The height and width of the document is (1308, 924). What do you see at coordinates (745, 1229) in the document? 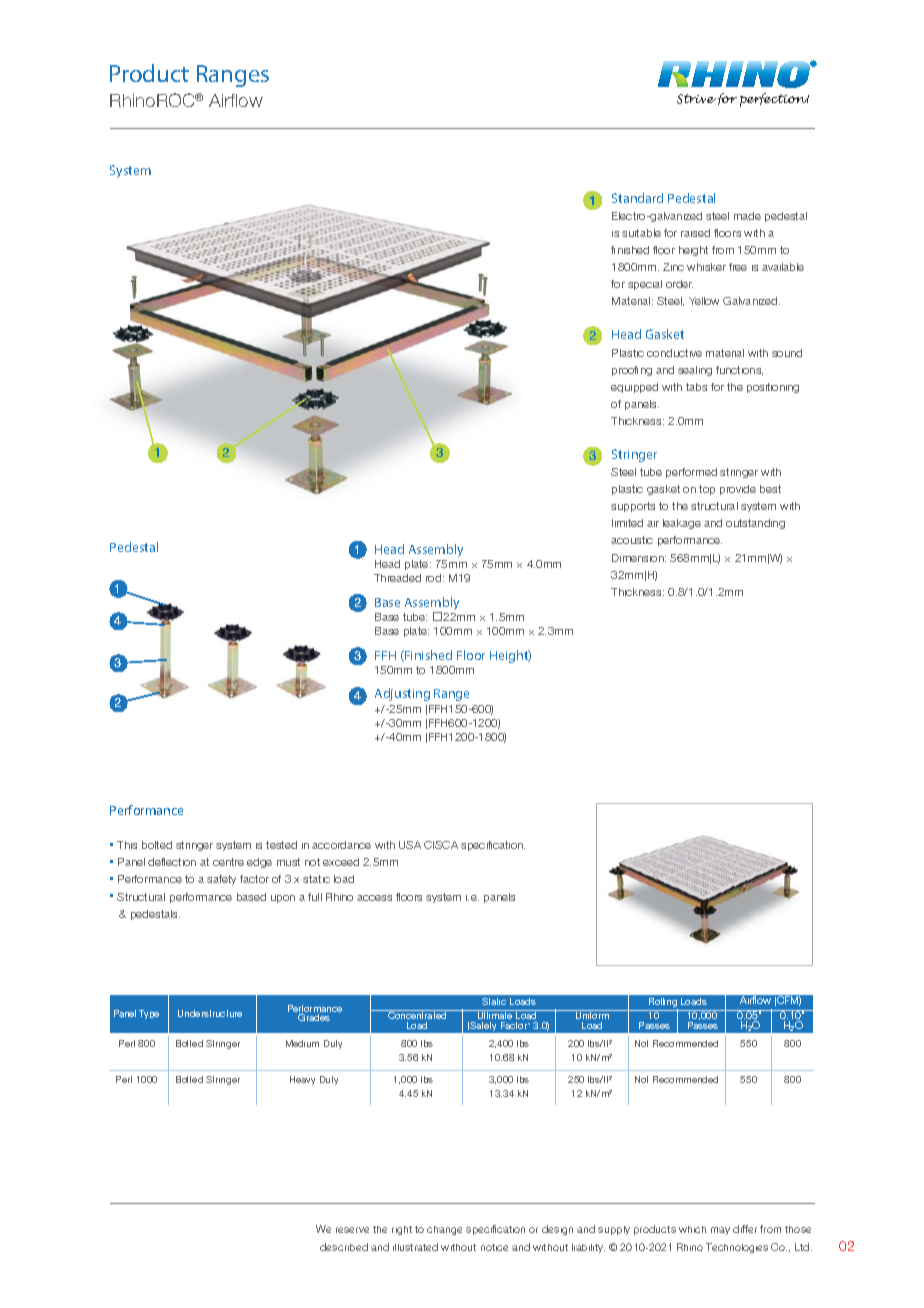
I see `differ` at bounding box center [745, 1229].
